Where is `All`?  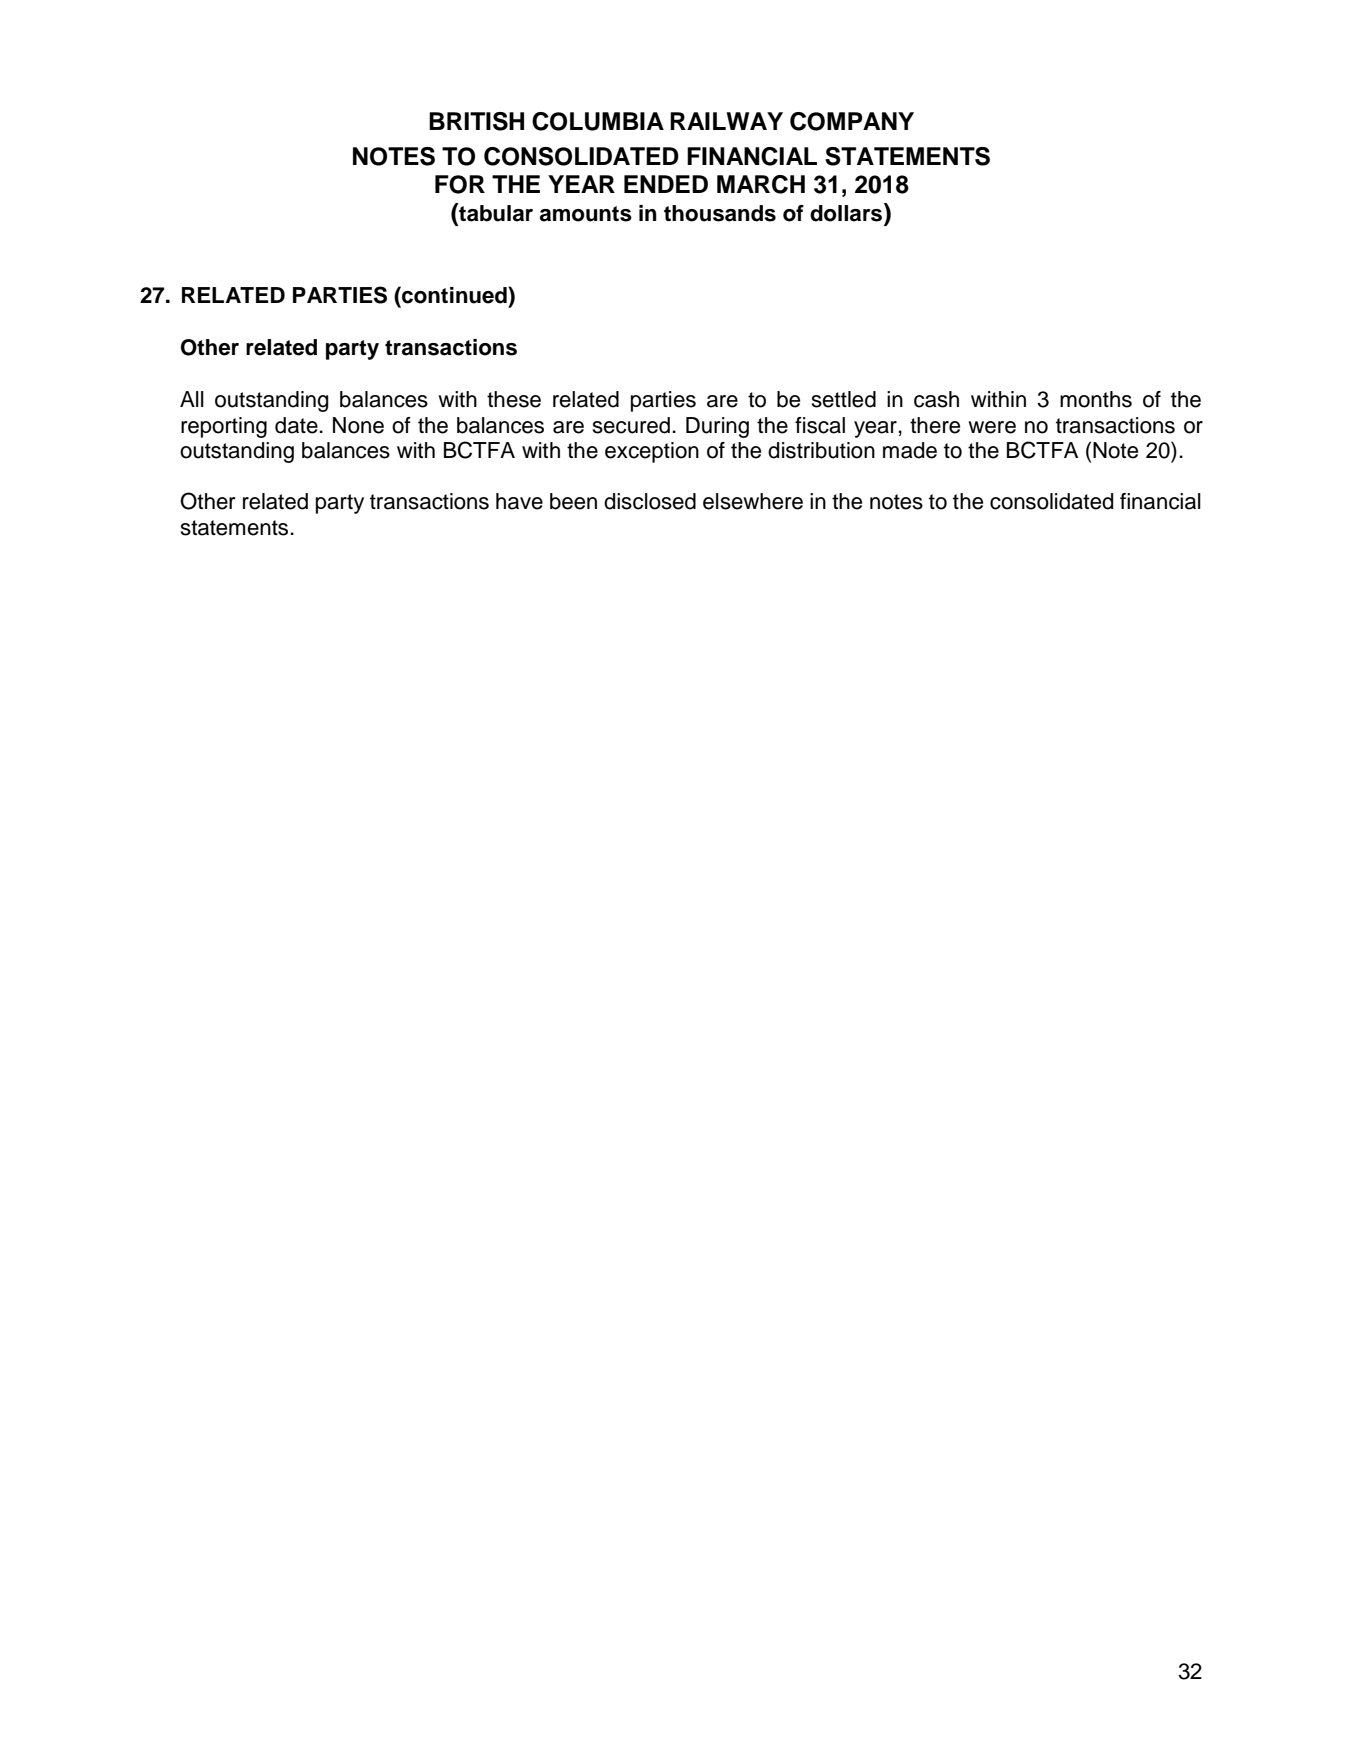 All is located at coordinates (192, 399).
